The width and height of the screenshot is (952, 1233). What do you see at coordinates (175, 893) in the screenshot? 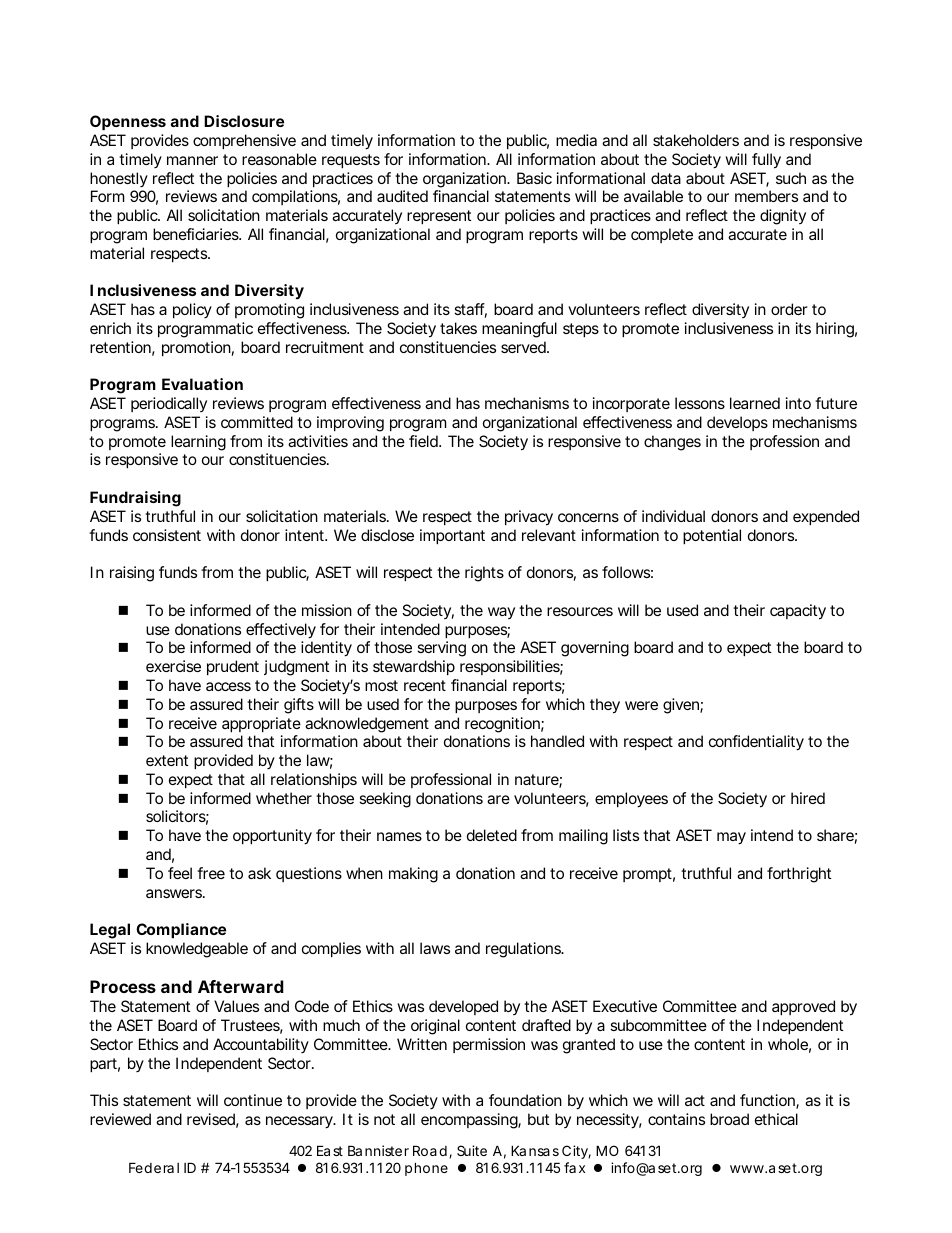
I see `answers` at bounding box center [175, 893].
